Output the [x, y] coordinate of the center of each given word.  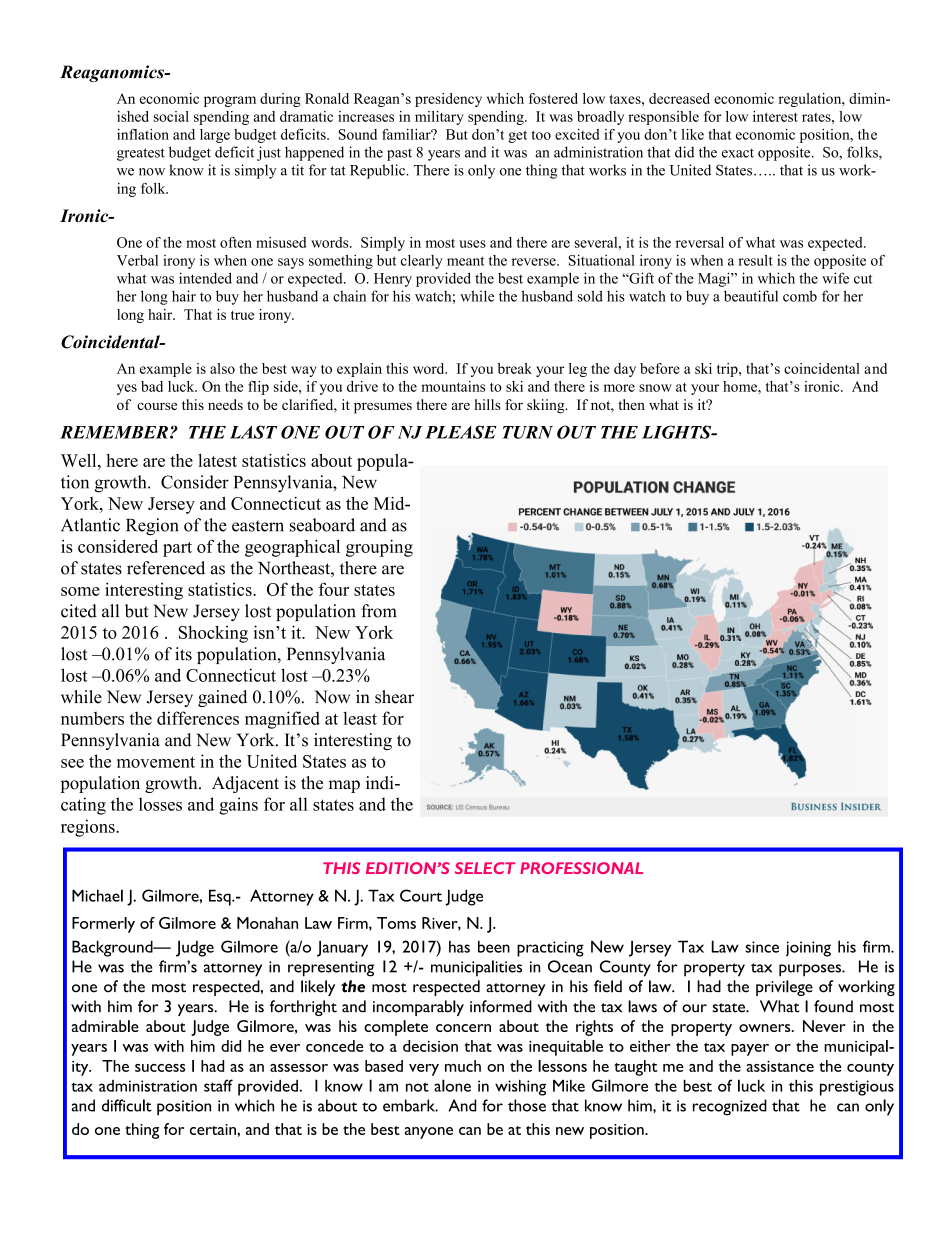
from [378, 611]
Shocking [213, 634]
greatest [141, 154]
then [631, 404]
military [439, 118]
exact [738, 153]
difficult [127, 1105]
